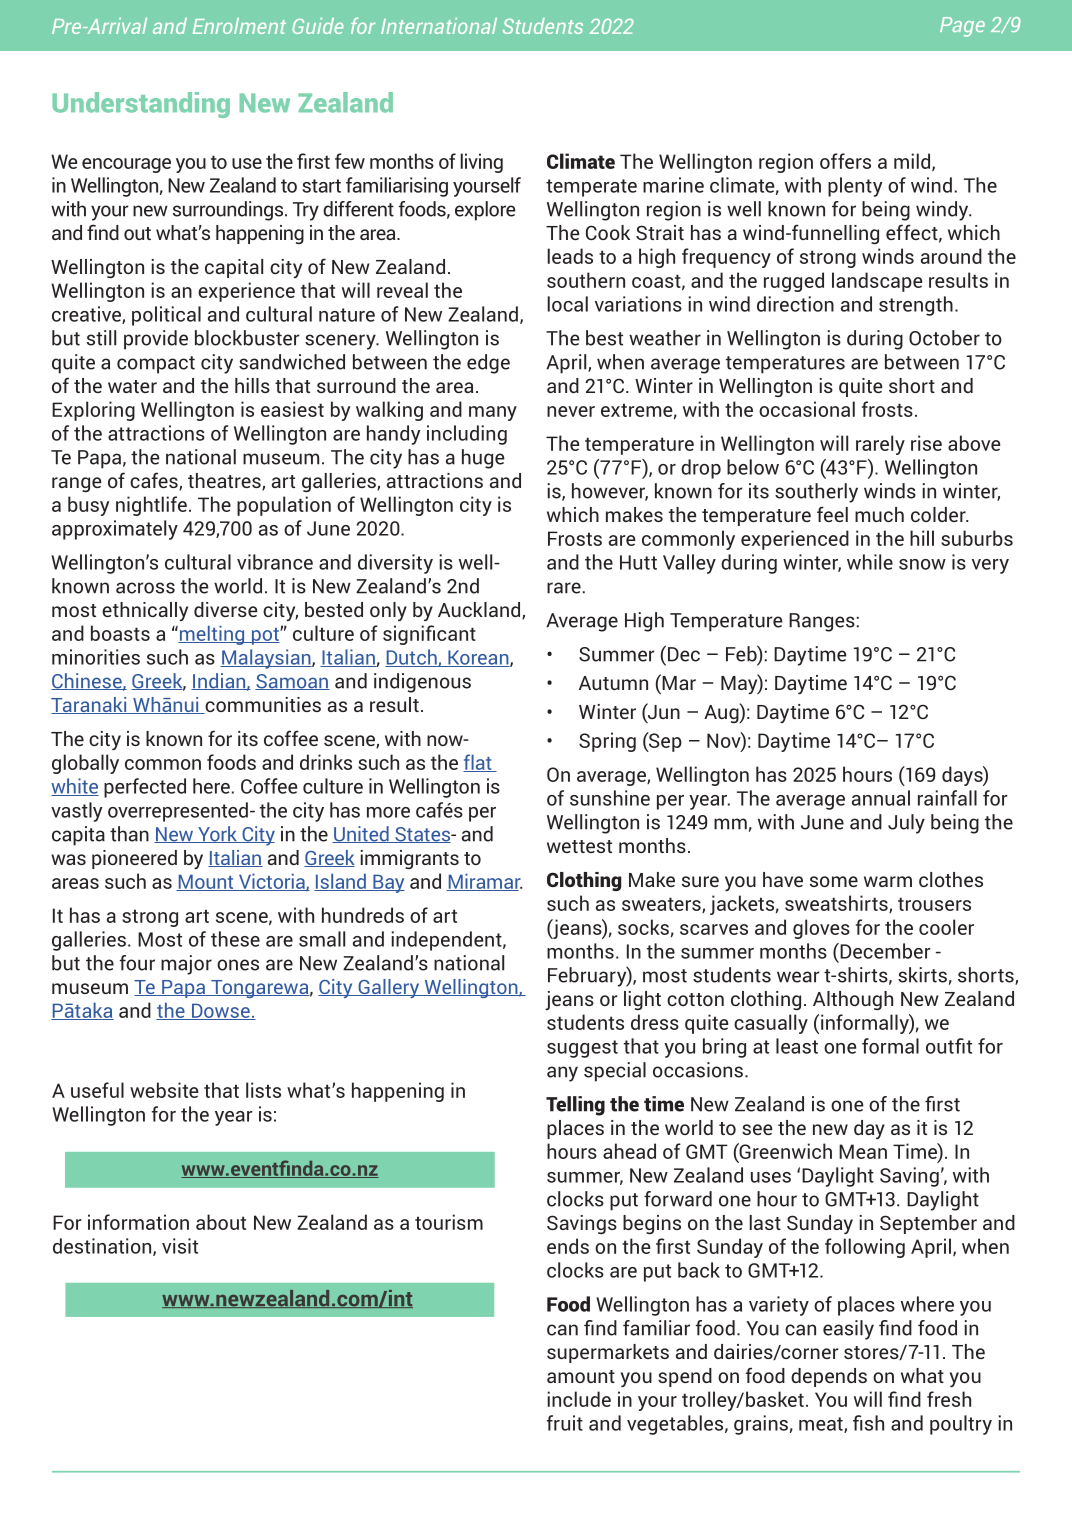 This screenshot has height=1516, width=1072. What do you see at coordinates (481, 163) in the screenshot?
I see `living` at bounding box center [481, 163].
